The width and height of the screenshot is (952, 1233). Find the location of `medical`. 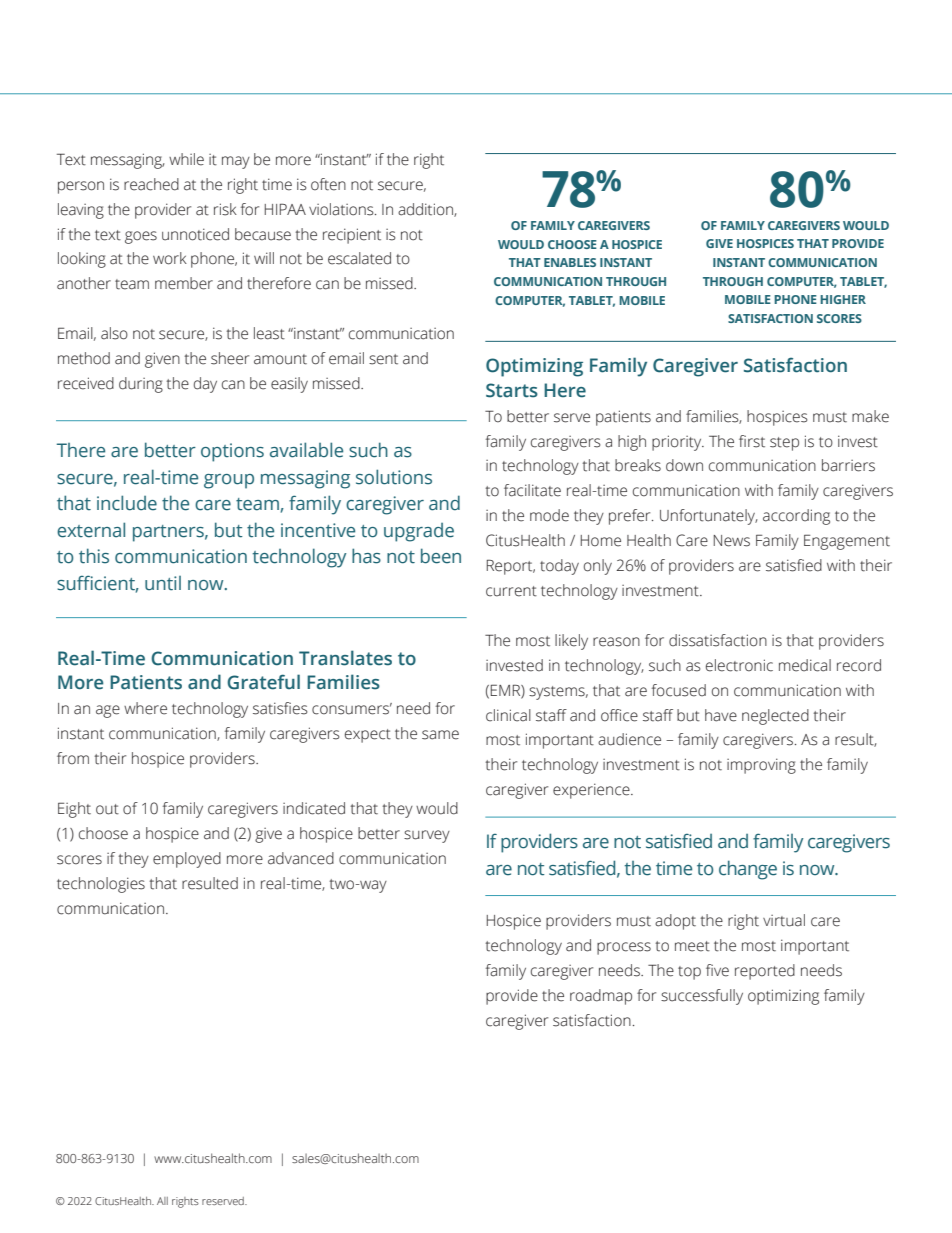

medical is located at coordinates (805, 665).
